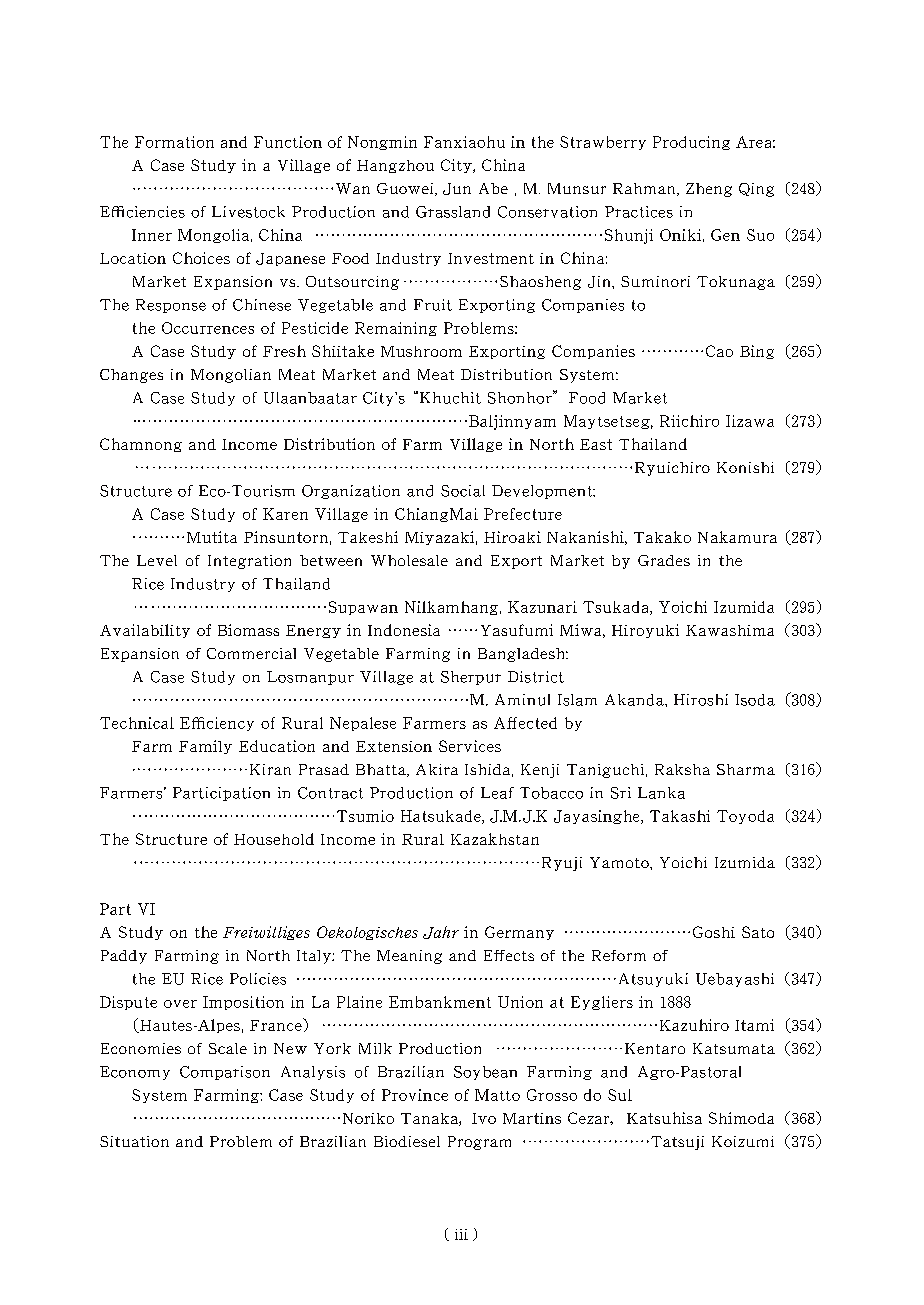 This image has height=1305, width=924. I want to click on Zheng, so click(709, 190).
